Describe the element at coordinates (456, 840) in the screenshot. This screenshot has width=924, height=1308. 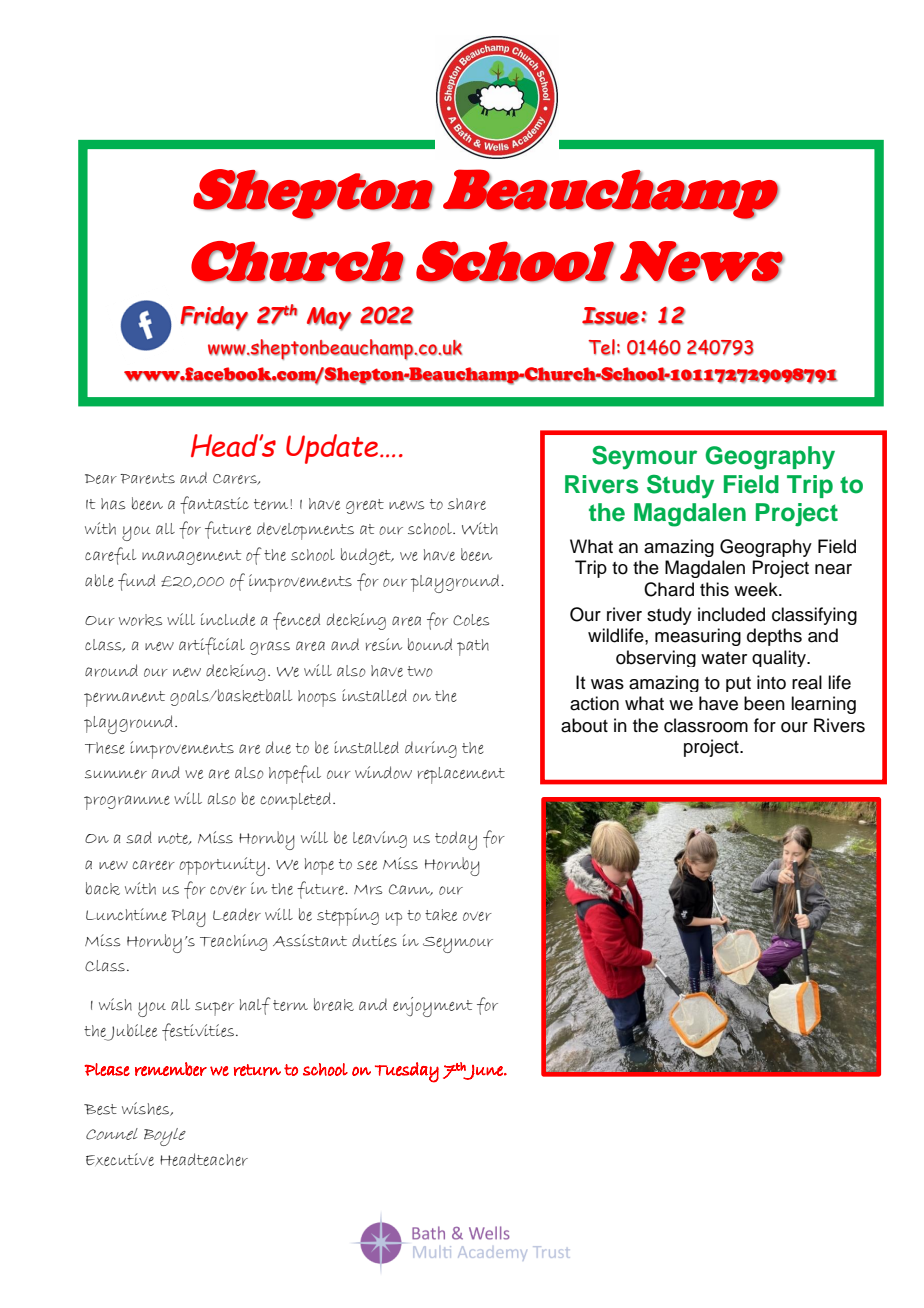
I see `today` at that location.
